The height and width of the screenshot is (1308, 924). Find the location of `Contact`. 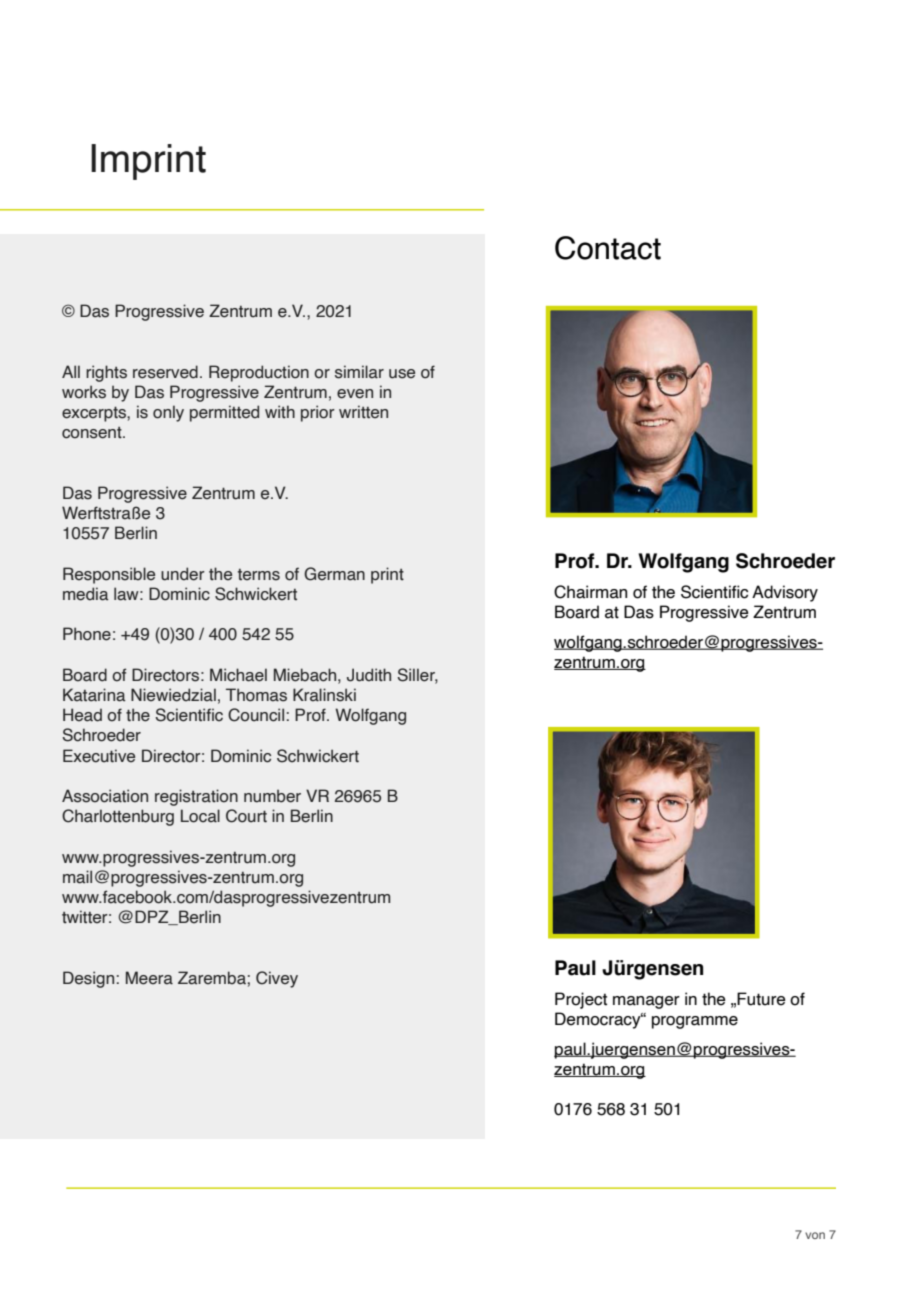

Contact is located at coordinates (608, 248).
